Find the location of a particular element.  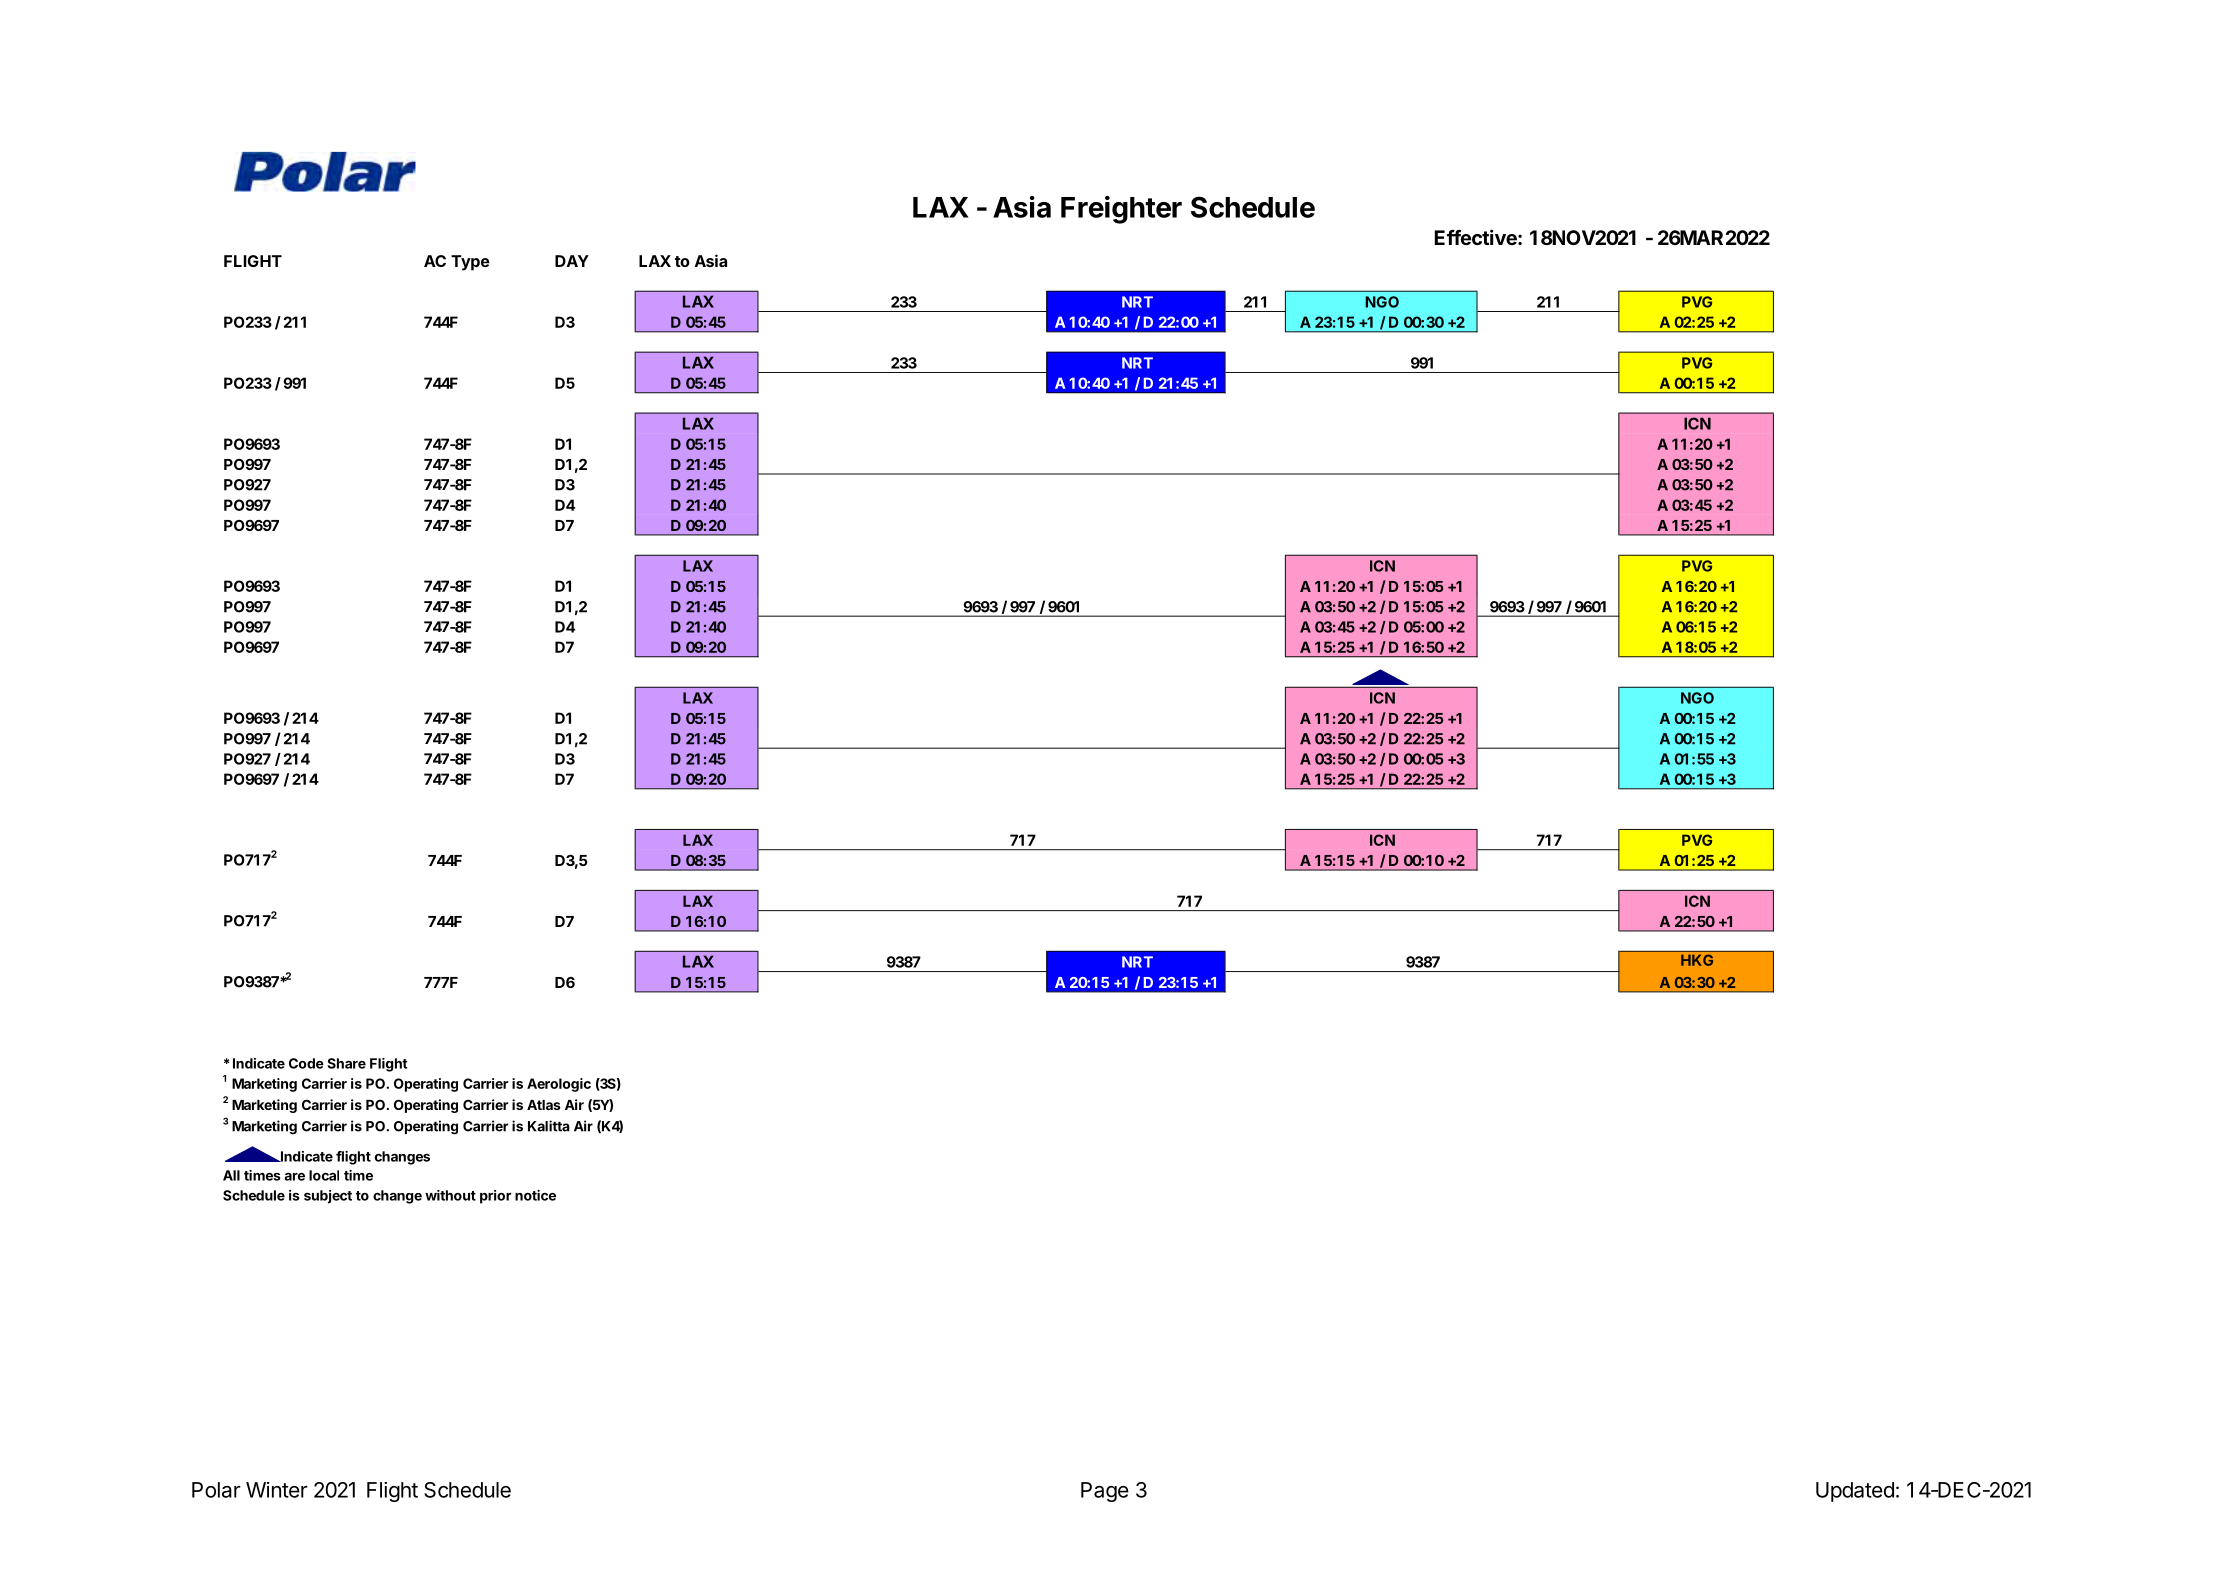

Freighter is located at coordinates (1121, 210).
